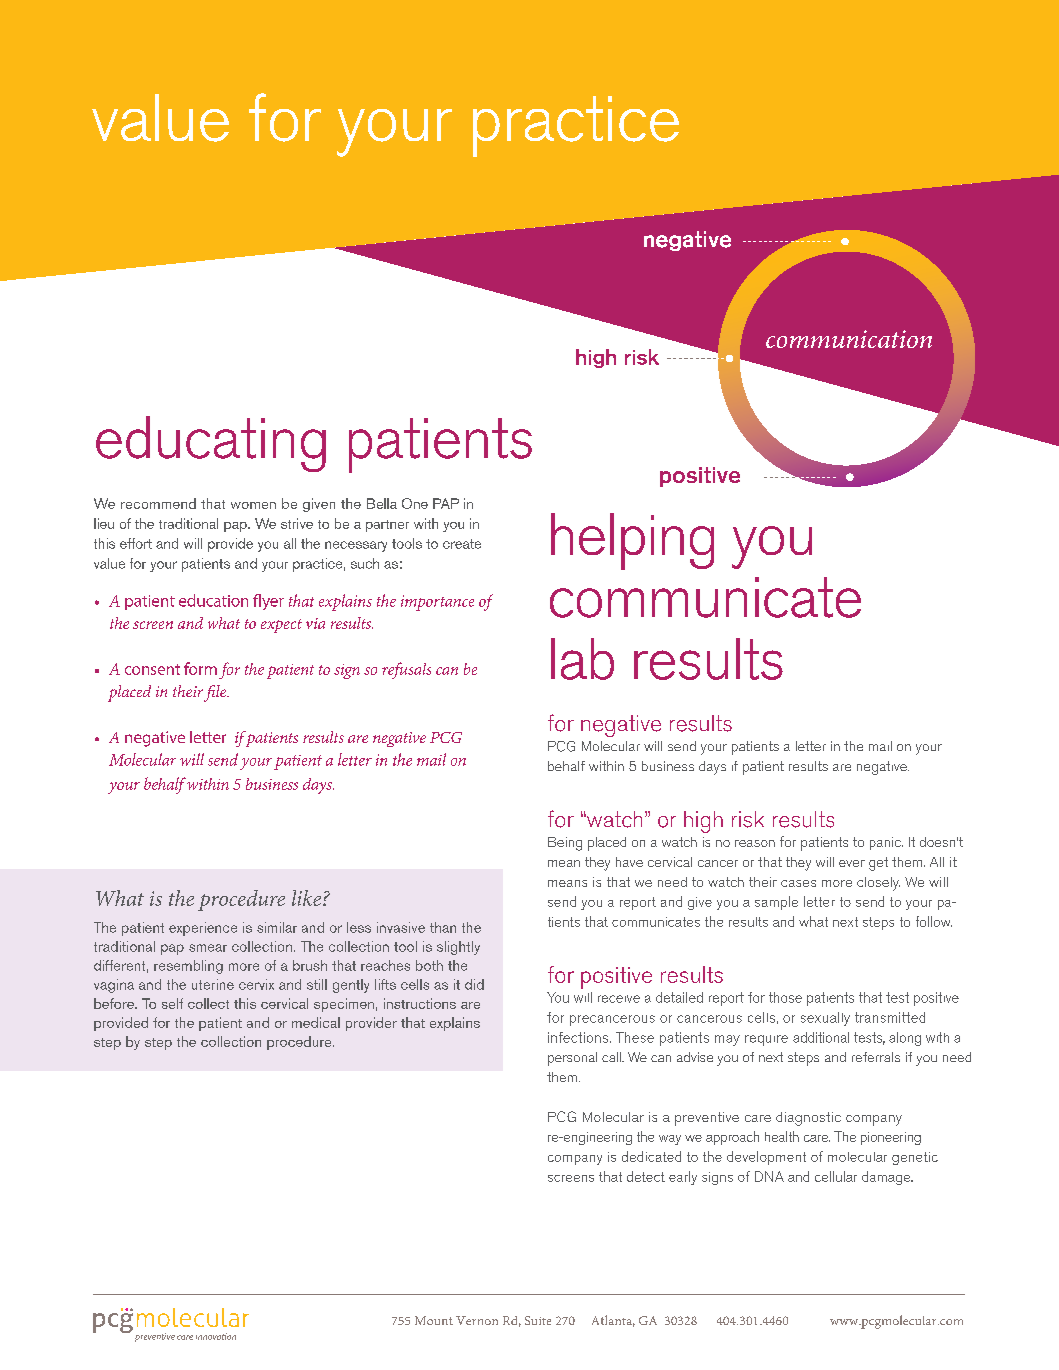  Describe the element at coordinates (458, 948) in the screenshot. I see `slightly` at that location.
